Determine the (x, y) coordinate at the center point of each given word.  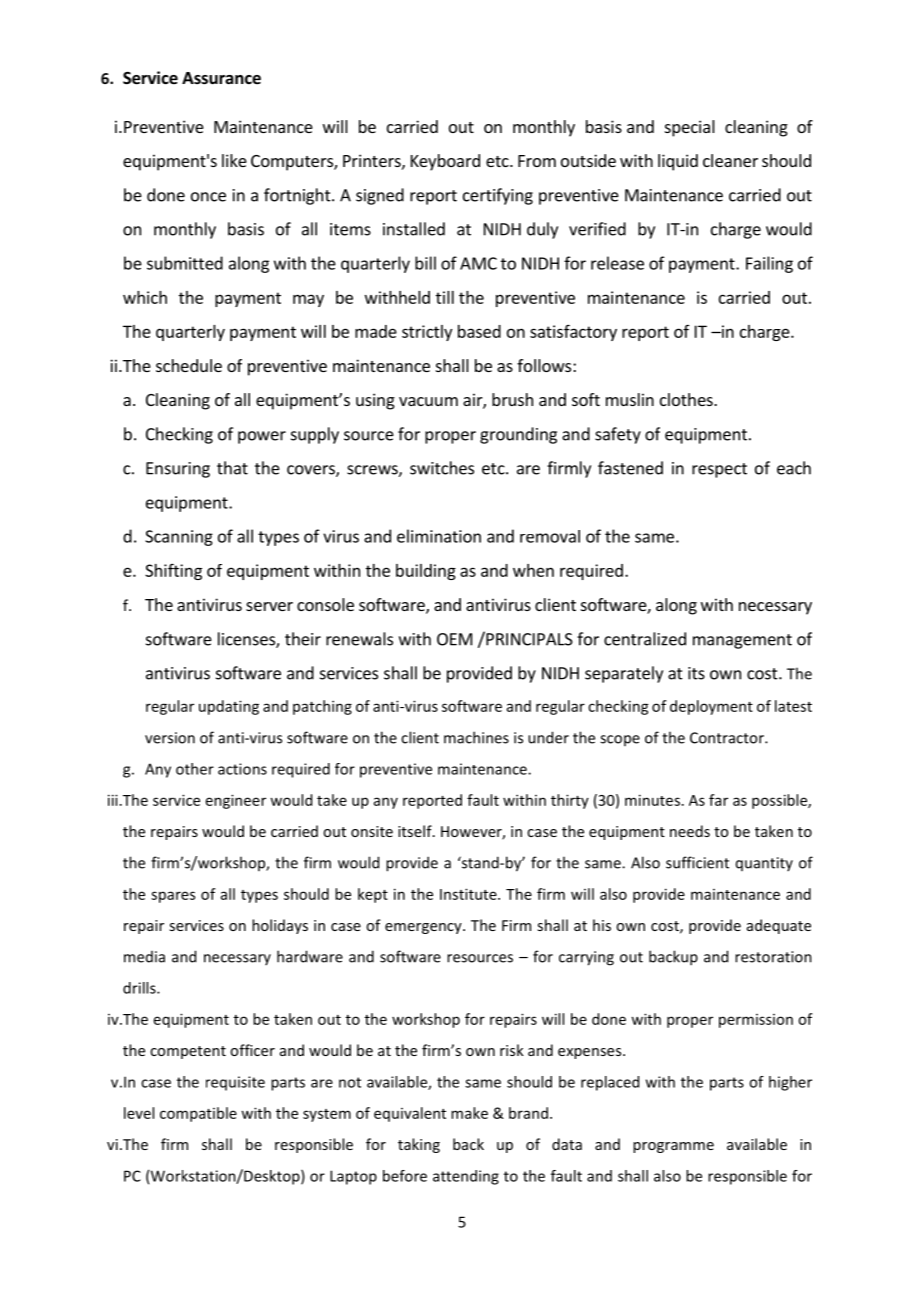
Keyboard (445, 162)
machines (476, 737)
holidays (280, 926)
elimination (439, 536)
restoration (773, 957)
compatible (198, 1114)
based (479, 331)
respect (719, 470)
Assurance (221, 78)
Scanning (179, 538)
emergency (424, 928)
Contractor (728, 738)
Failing (769, 264)
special (690, 128)
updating (229, 707)
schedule (189, 365)
